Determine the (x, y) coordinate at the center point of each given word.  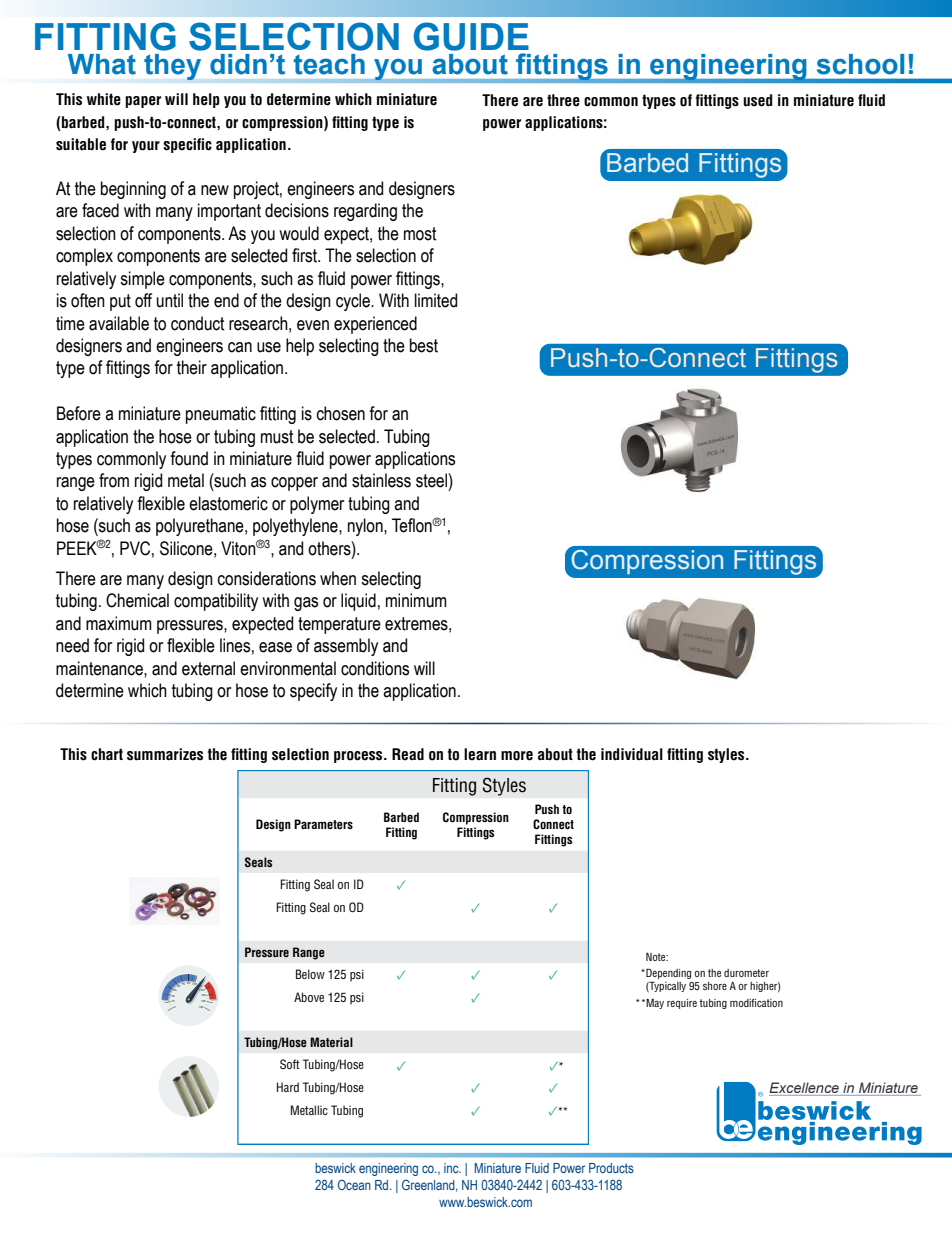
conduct (198, 323)
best (424, 345)
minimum (416, 600)
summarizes (165, 754)
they (172, 67)
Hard (288, 1087)
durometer (746, 973)
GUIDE (471, 36)
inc (452, 1168)
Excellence (804, 1087)
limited (436, 300)
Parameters (323, 824)
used (757, 100)
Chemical (137, 600)
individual (632, 754)
